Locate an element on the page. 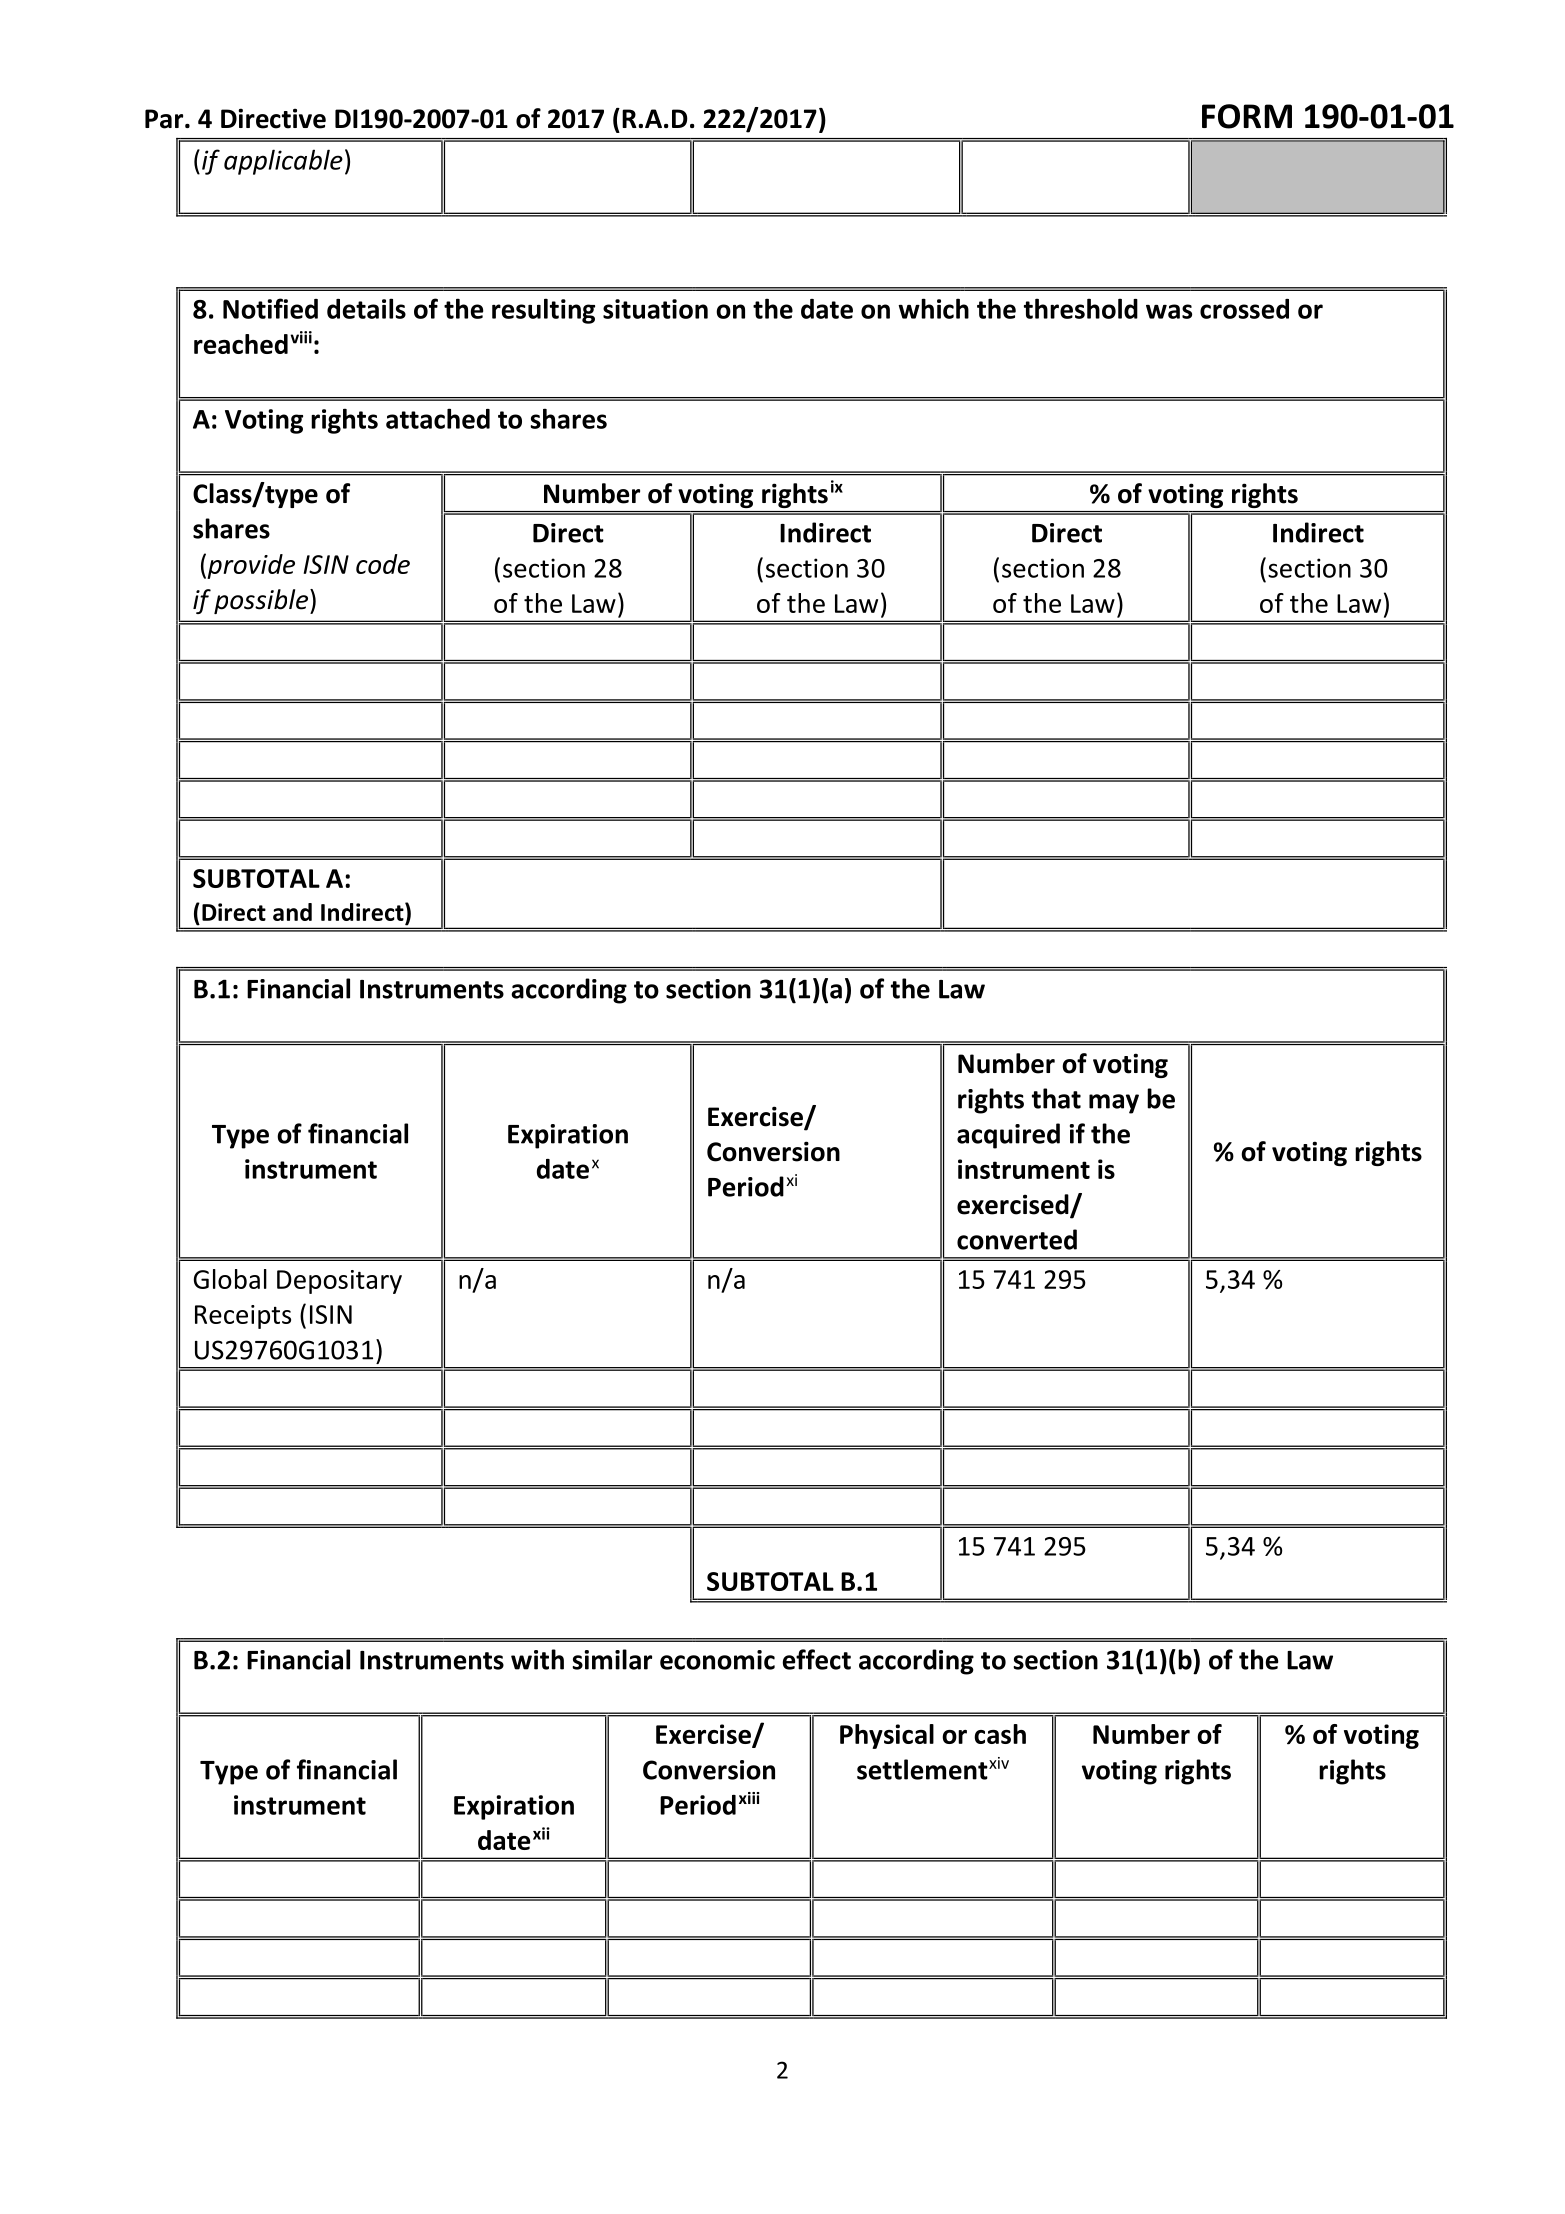 The height and width of the document is (2214, 1565). code is located at coordinates (383, 564).
